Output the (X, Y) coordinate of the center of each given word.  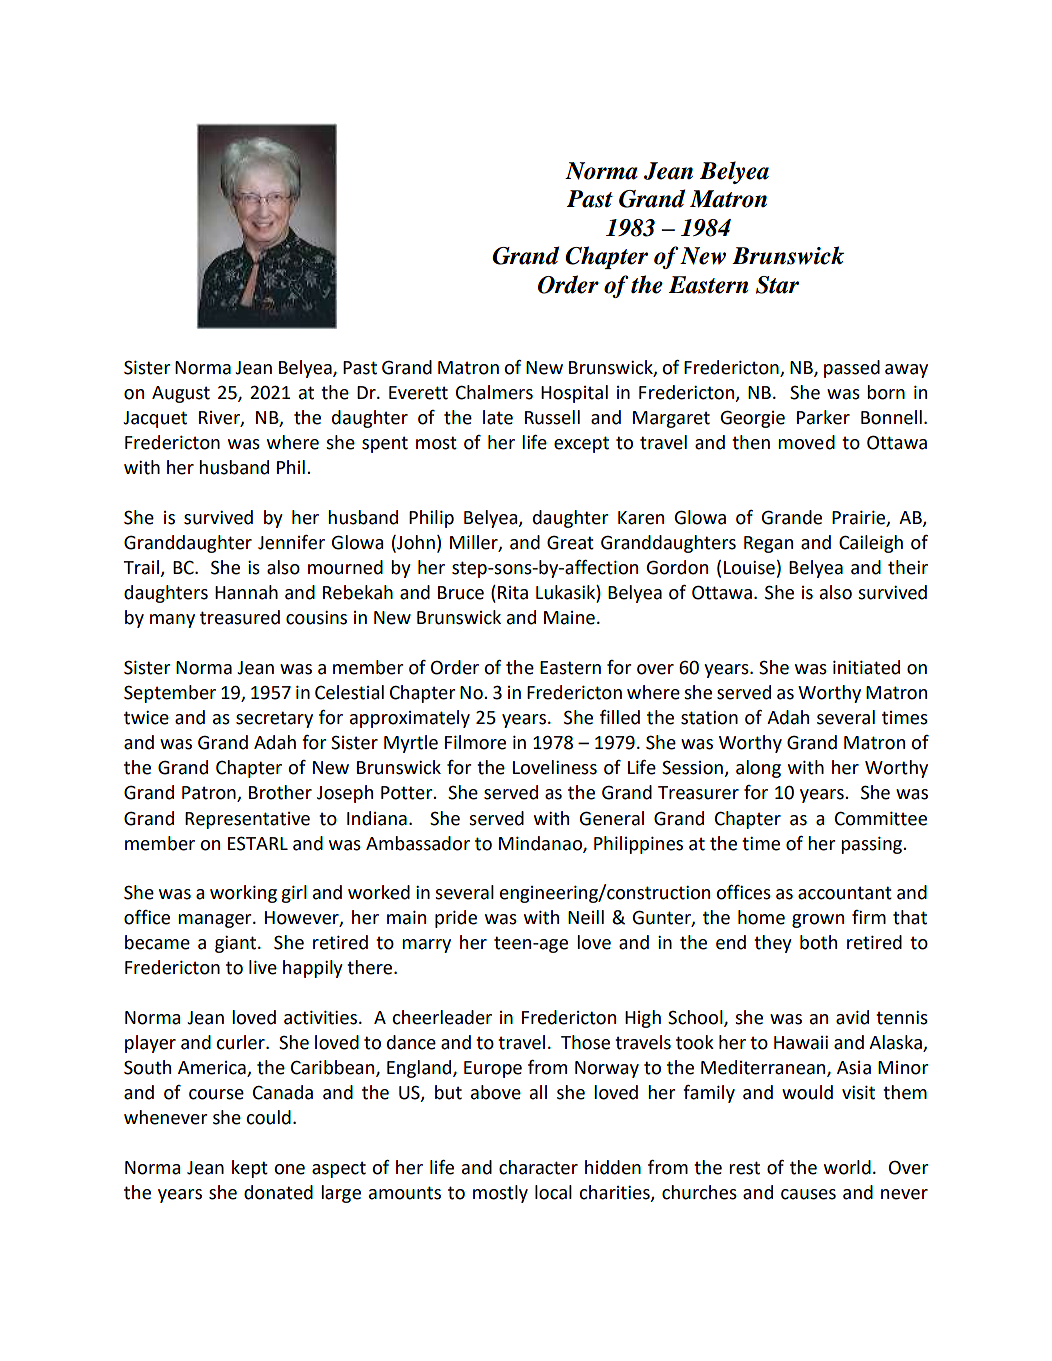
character (538, 1167)
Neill (586, 917)
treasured (240, 617)
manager (216, 921)
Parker (823, 417)
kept (250, 1169)
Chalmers (494, 392)
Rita (513, 593)
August (181, 394)
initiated (866, 667)
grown (818, 921)
